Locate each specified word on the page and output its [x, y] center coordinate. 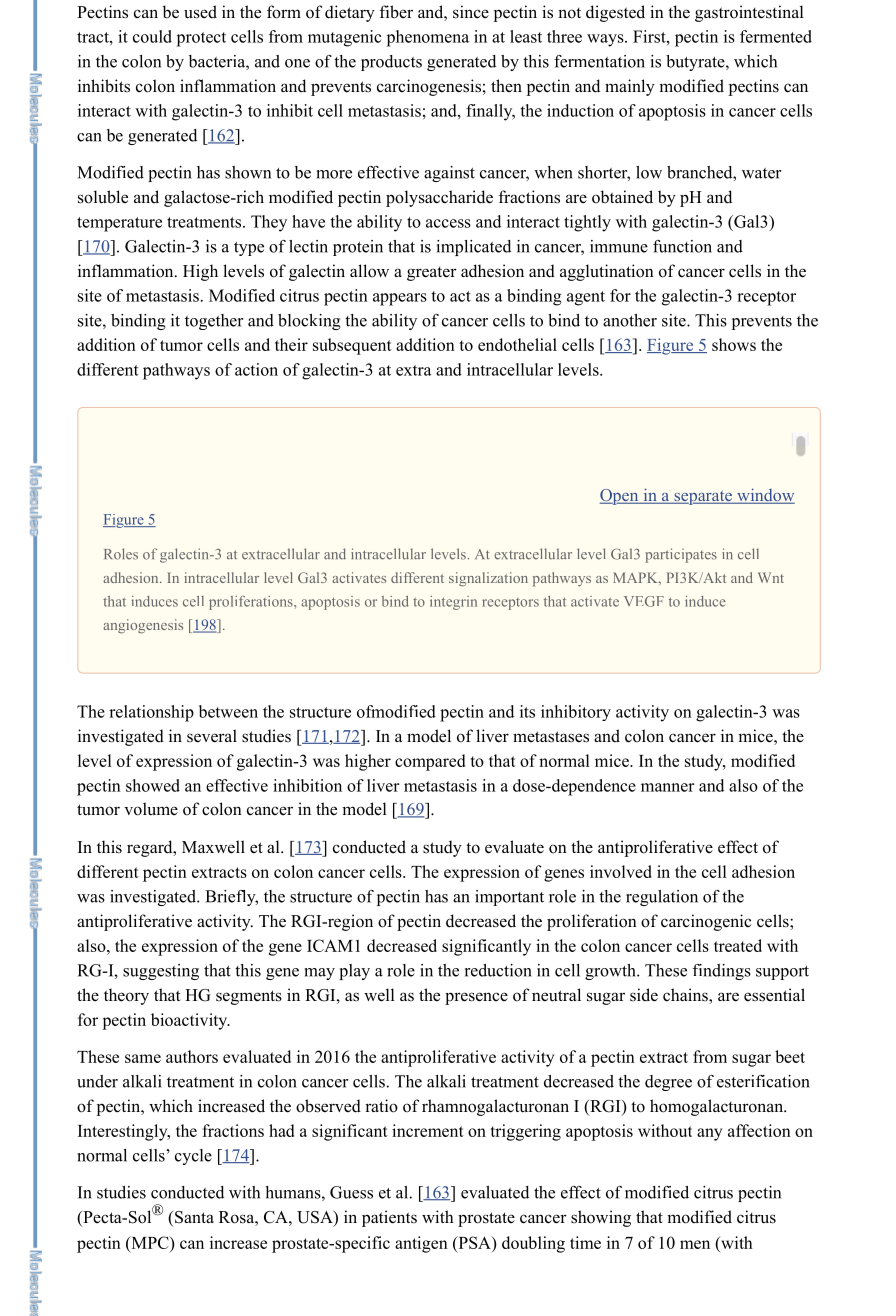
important [509, 898]
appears [400, 299]
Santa [194, 1217]
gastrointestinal [749, 13]
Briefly [231, 898]
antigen [421, 1244]
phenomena [428, 38]
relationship [151, 713]
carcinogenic [706, 922]
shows [734, 344]
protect [201, 39]
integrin [453, 603]
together [214, 322]
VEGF [644, 601]
